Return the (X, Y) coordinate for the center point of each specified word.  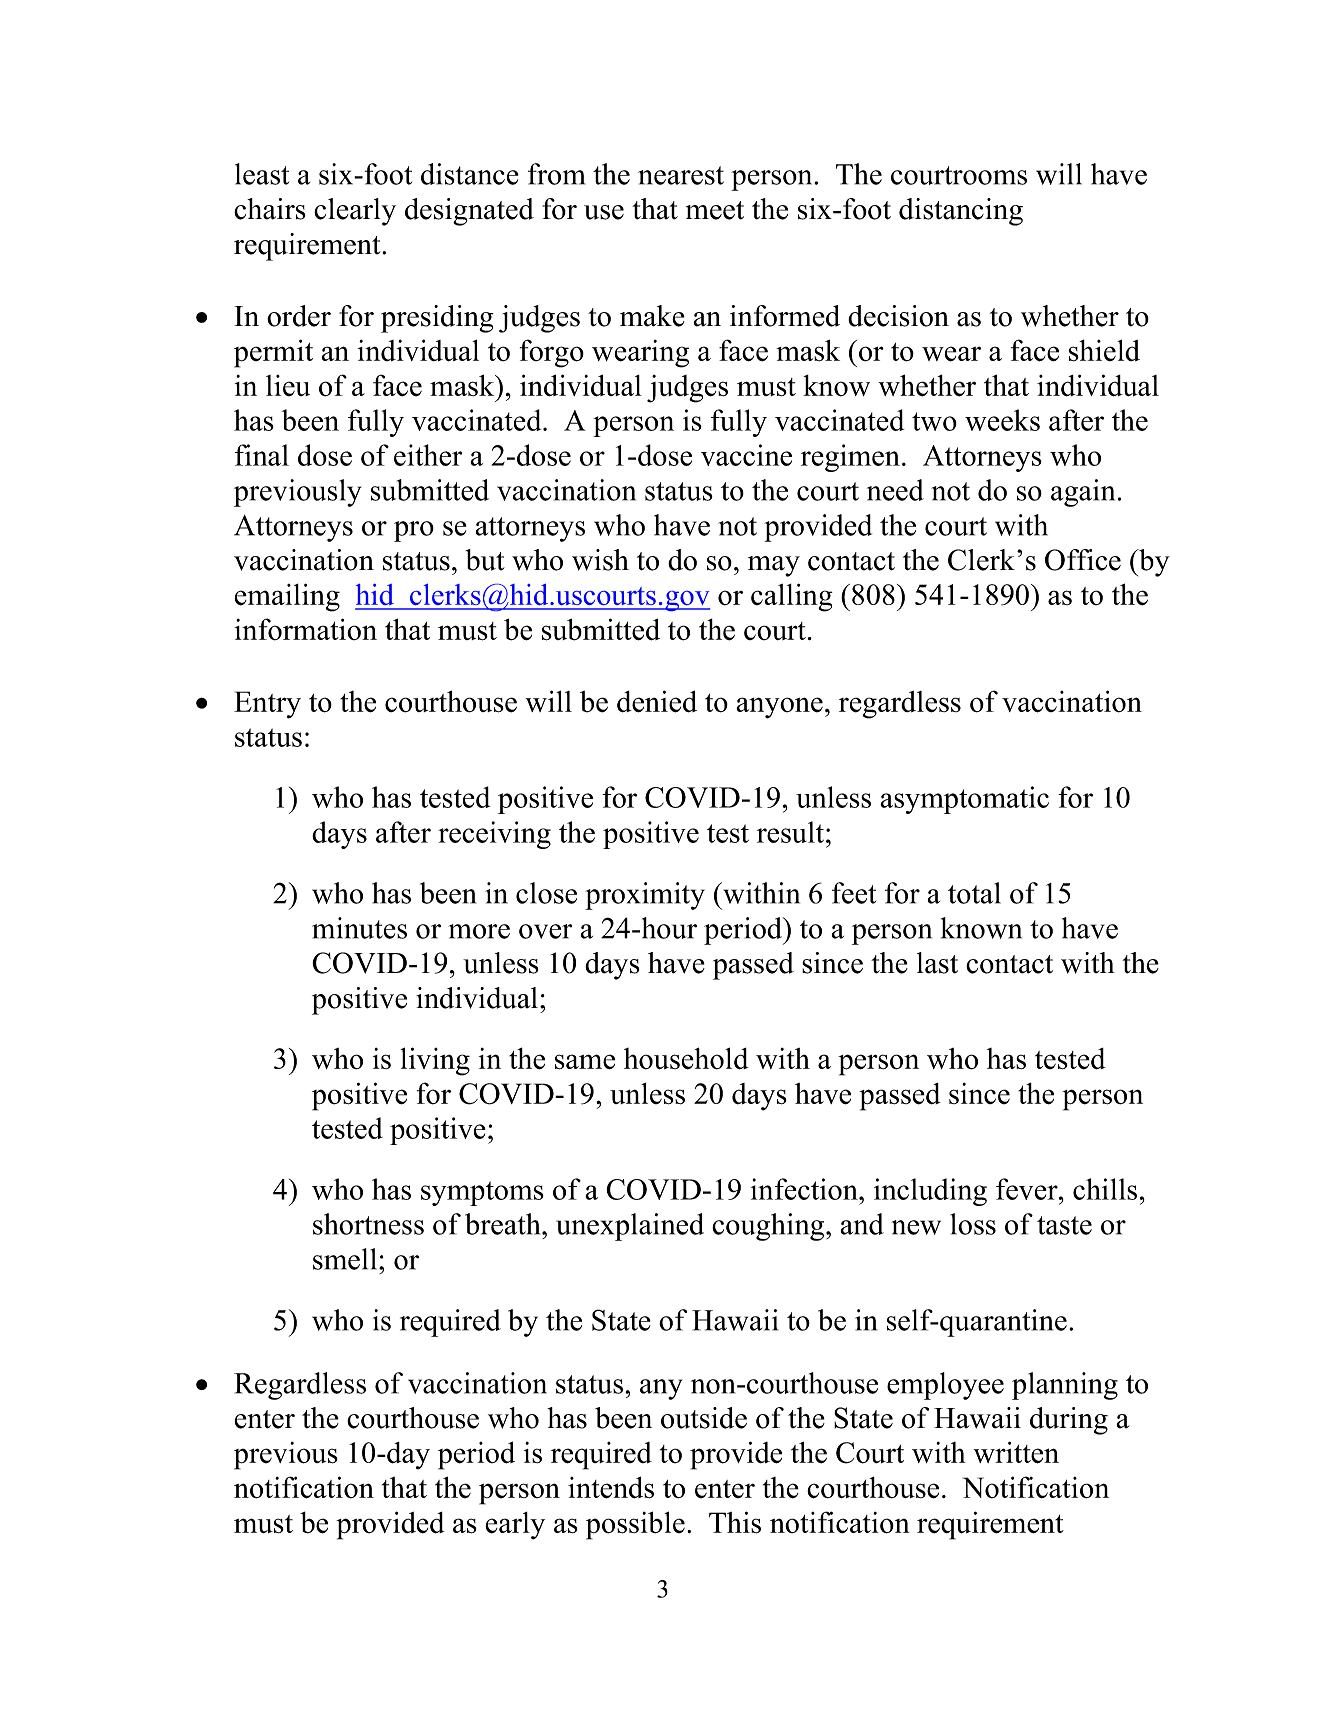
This (735, 1522)
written (1016, 1452)
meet (715, 210)
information (306, 629)
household (686, 1058)
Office (1083, 560)
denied (657, 701)
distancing (961, 212)
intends (611, 1487)
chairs (270, 209)
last (937, 963)
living (435, 1061)
